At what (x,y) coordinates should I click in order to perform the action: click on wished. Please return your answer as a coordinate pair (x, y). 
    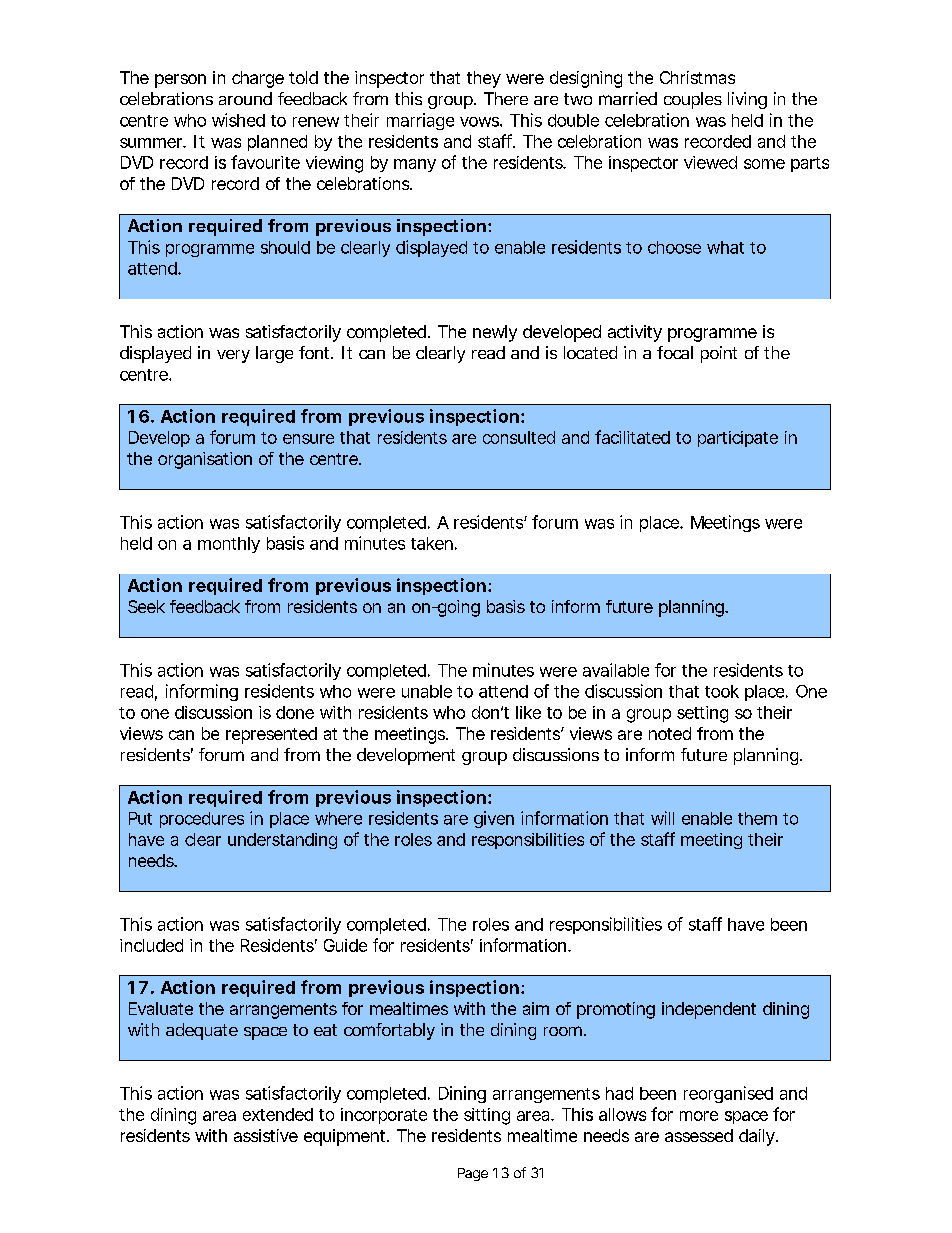
    Looking at the image, I should click on (238, 120).
